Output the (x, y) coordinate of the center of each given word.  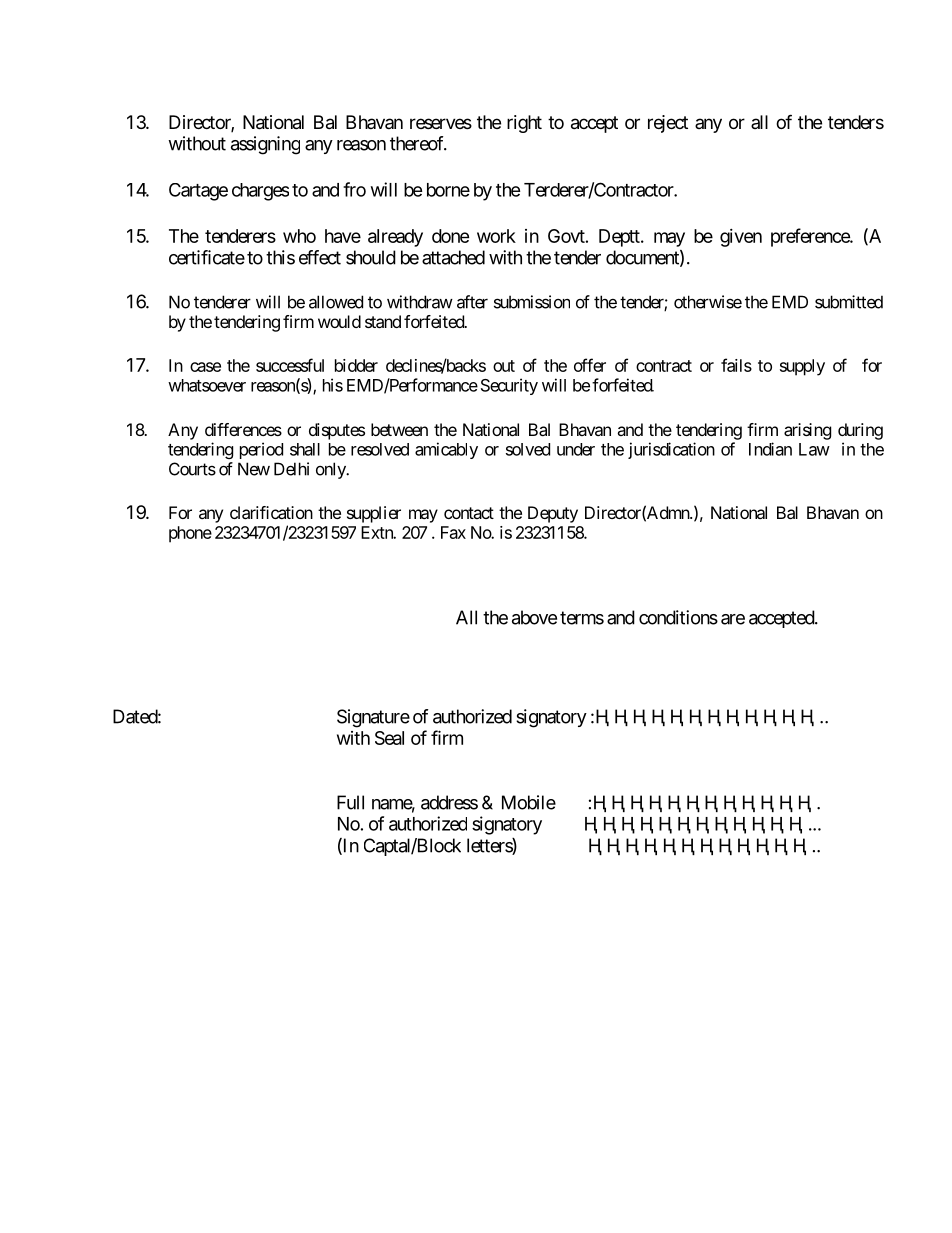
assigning (265, 145)
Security (509, 386)
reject (668, 124)
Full (350, 802)
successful (290, 365)
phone (190, 534)
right (524, 124)
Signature (373, 718)
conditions (678, 617)
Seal (389, 738)
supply (802, 367)
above (534, 617)
